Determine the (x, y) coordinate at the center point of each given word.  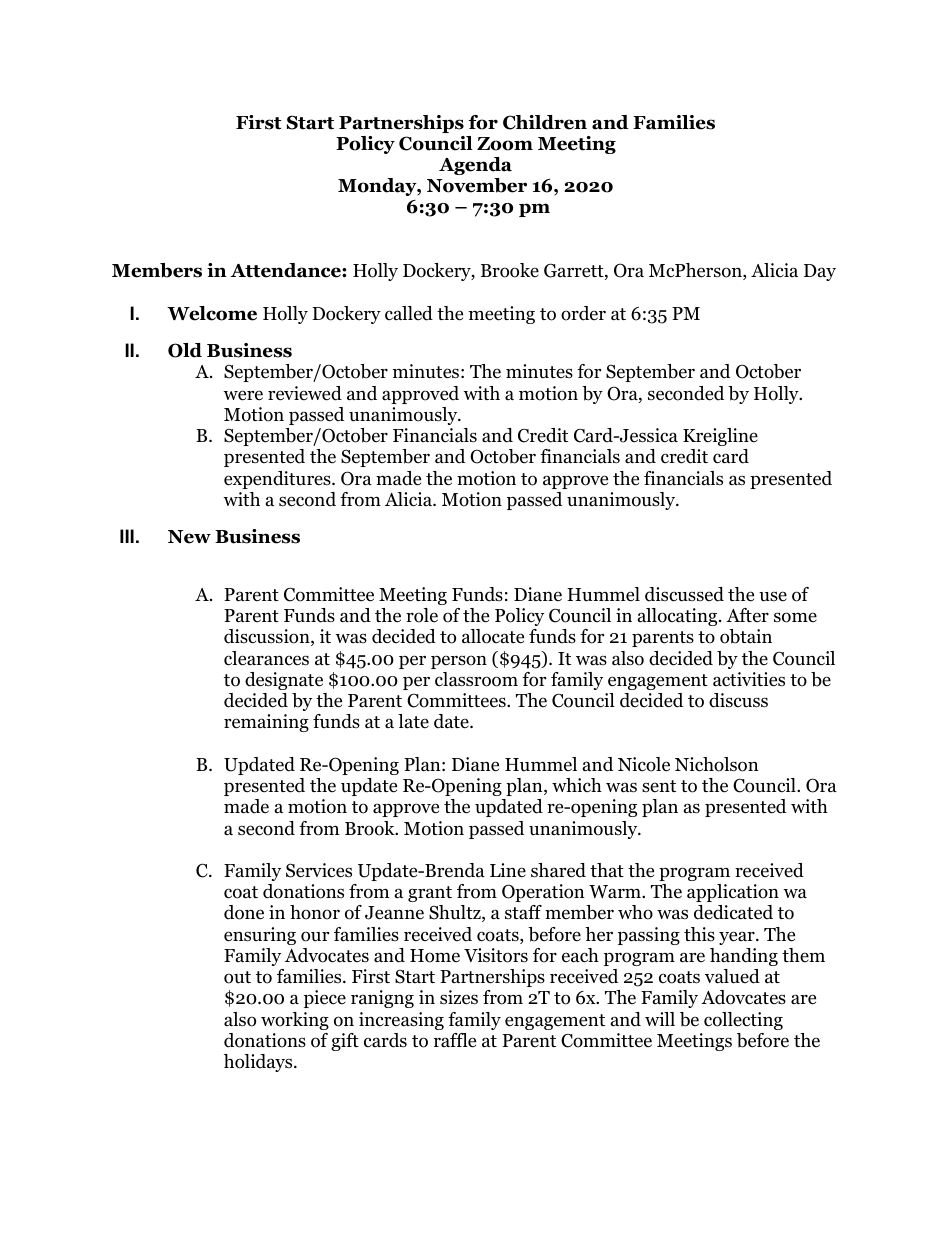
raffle (455, 1040)
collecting (743, 1021)
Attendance (287, 270)
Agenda (475, 166)
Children (545, 122)
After (747, 615)
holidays (259, 1063)
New (189, 537)
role (422, 615)
